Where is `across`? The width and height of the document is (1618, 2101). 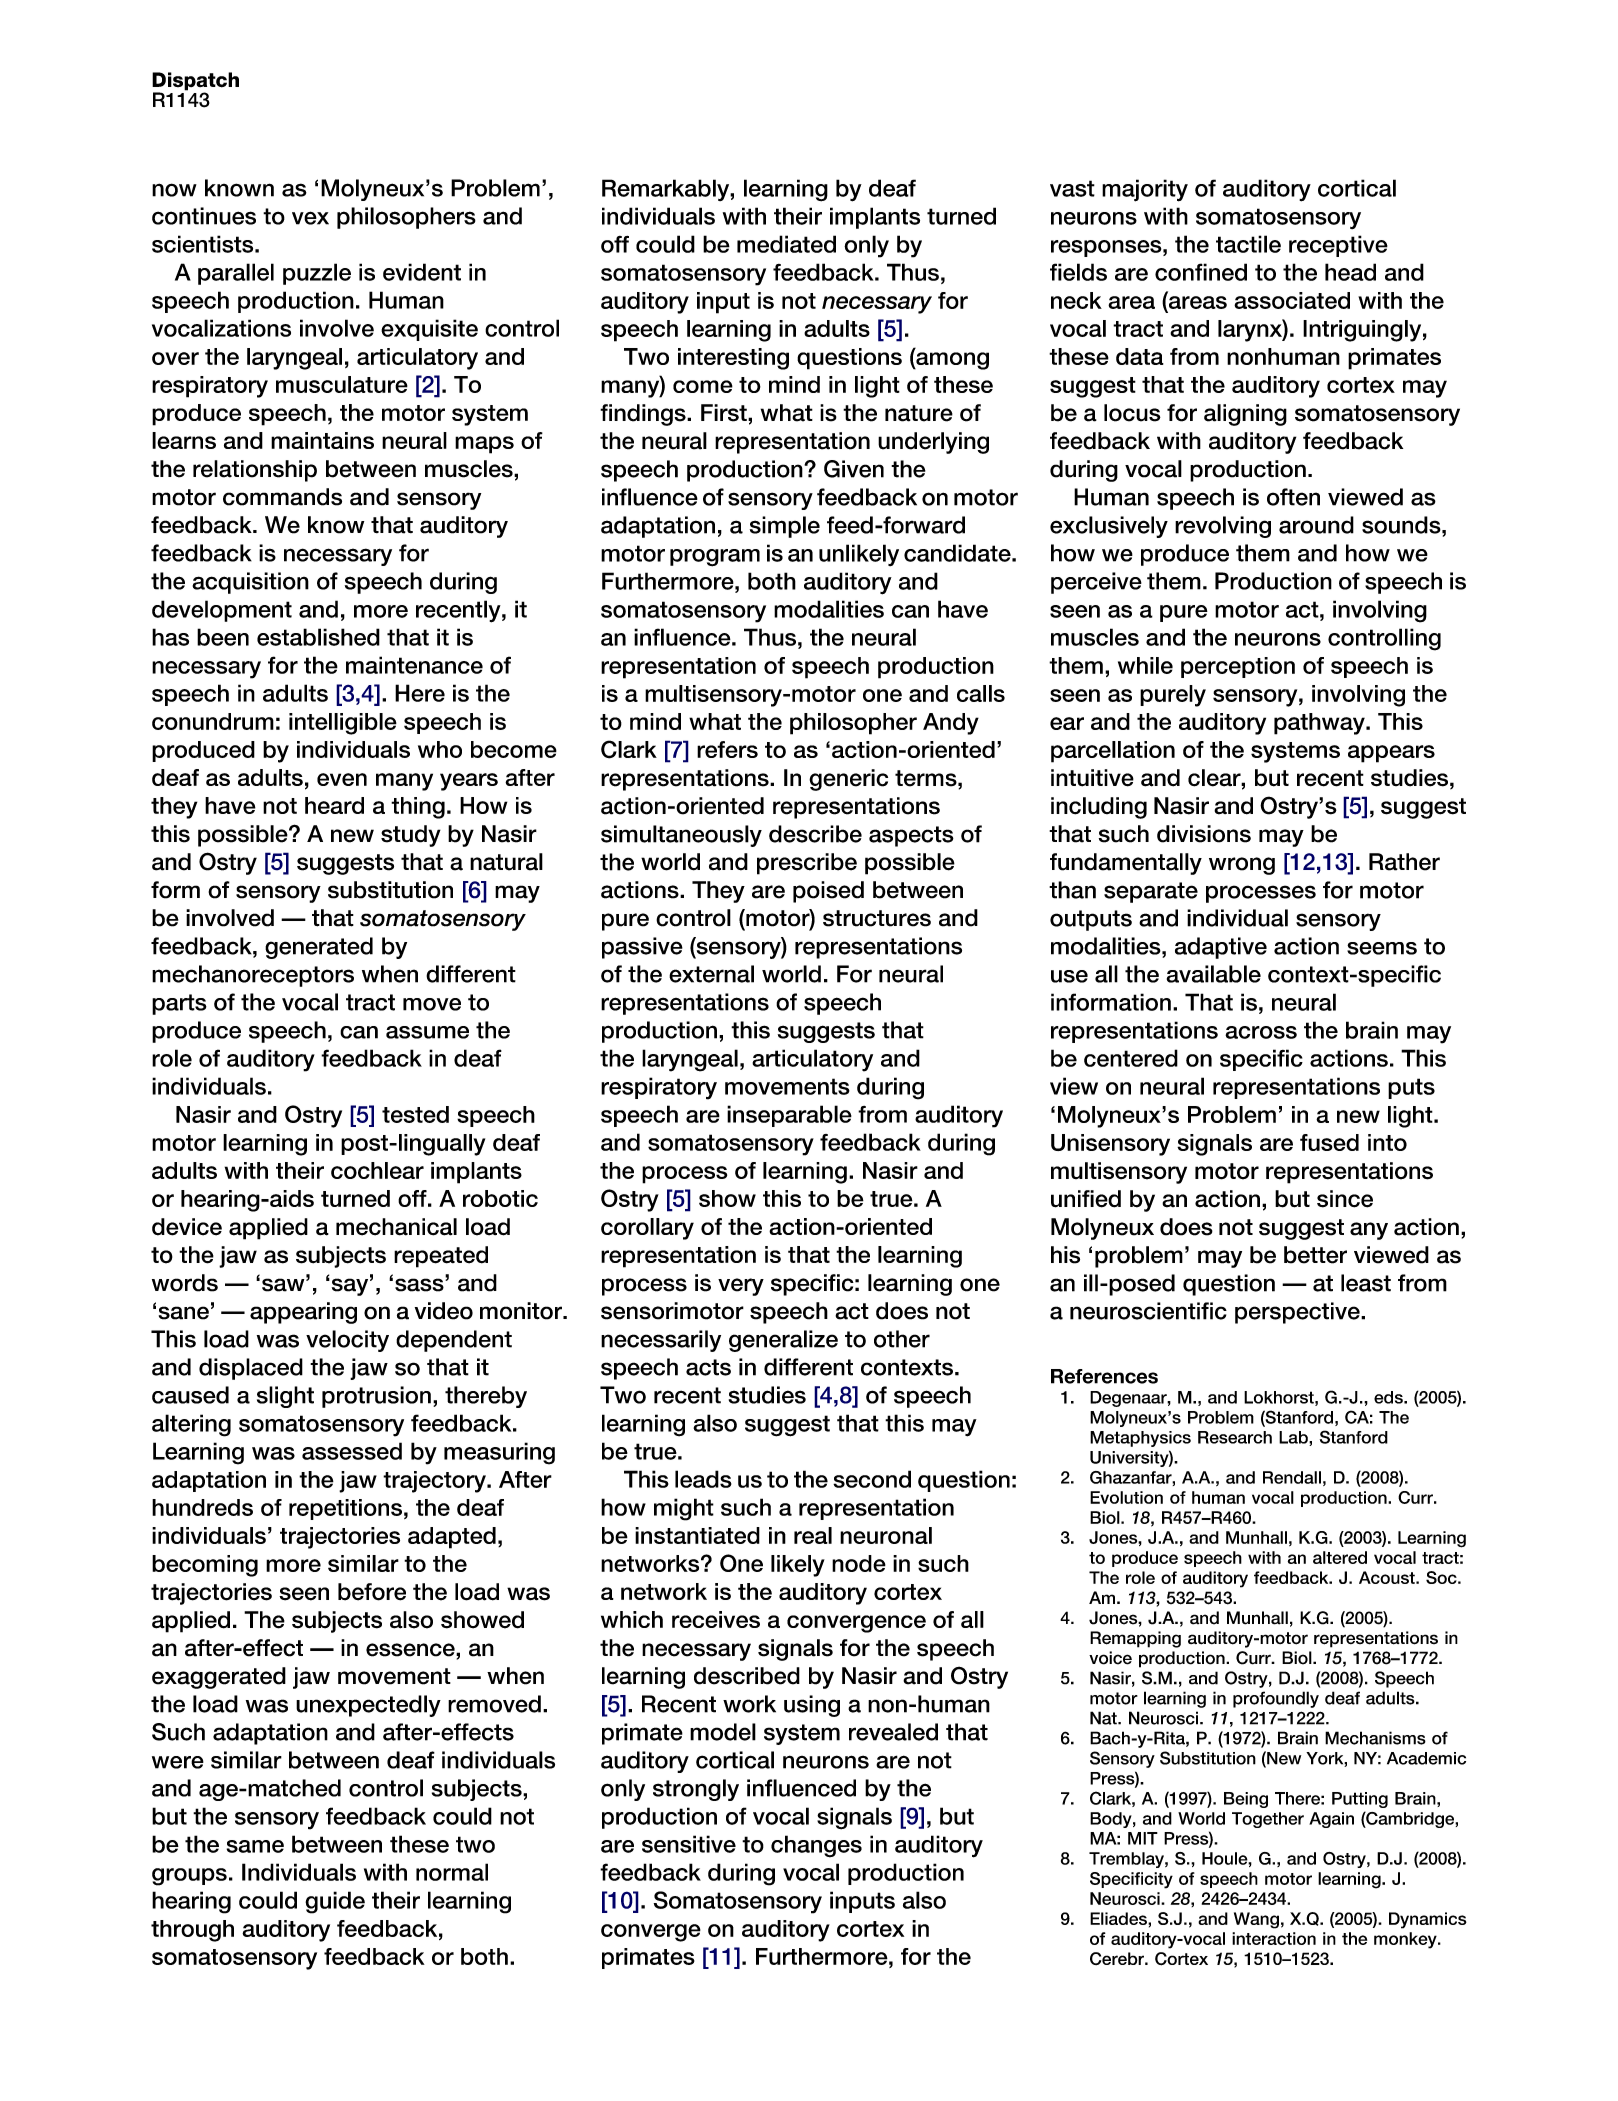 across is located at coordinates (1261, 1032).
